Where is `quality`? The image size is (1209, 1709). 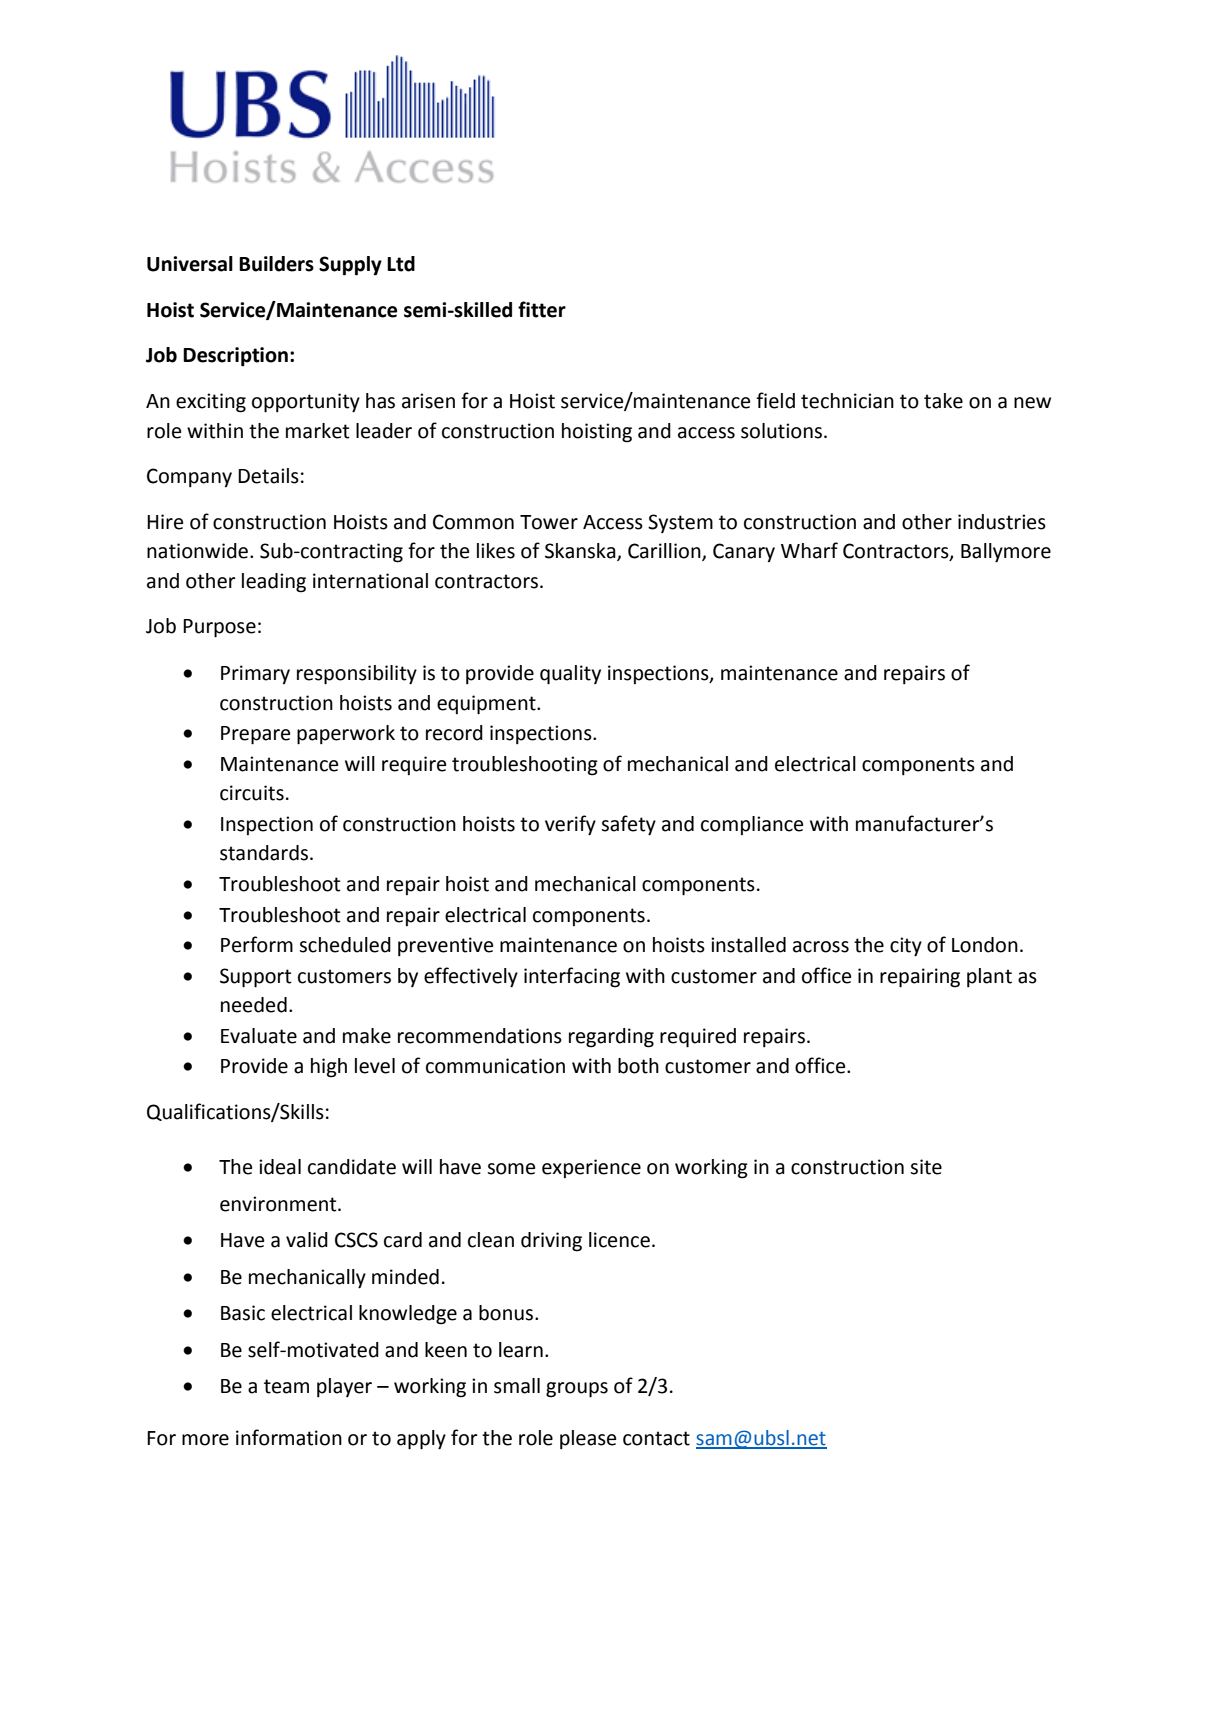
quality is located at coordinates (570, 675).
